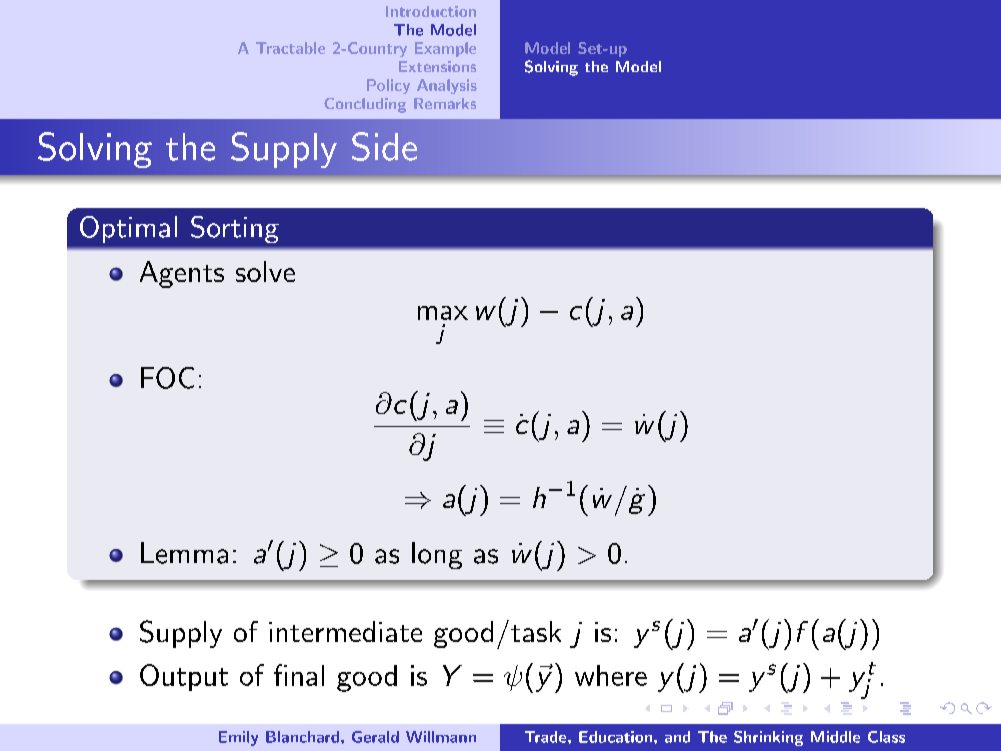 The width and height of the screenshot is (1001, 751). I want to click on FOC, so click(167, 378).
